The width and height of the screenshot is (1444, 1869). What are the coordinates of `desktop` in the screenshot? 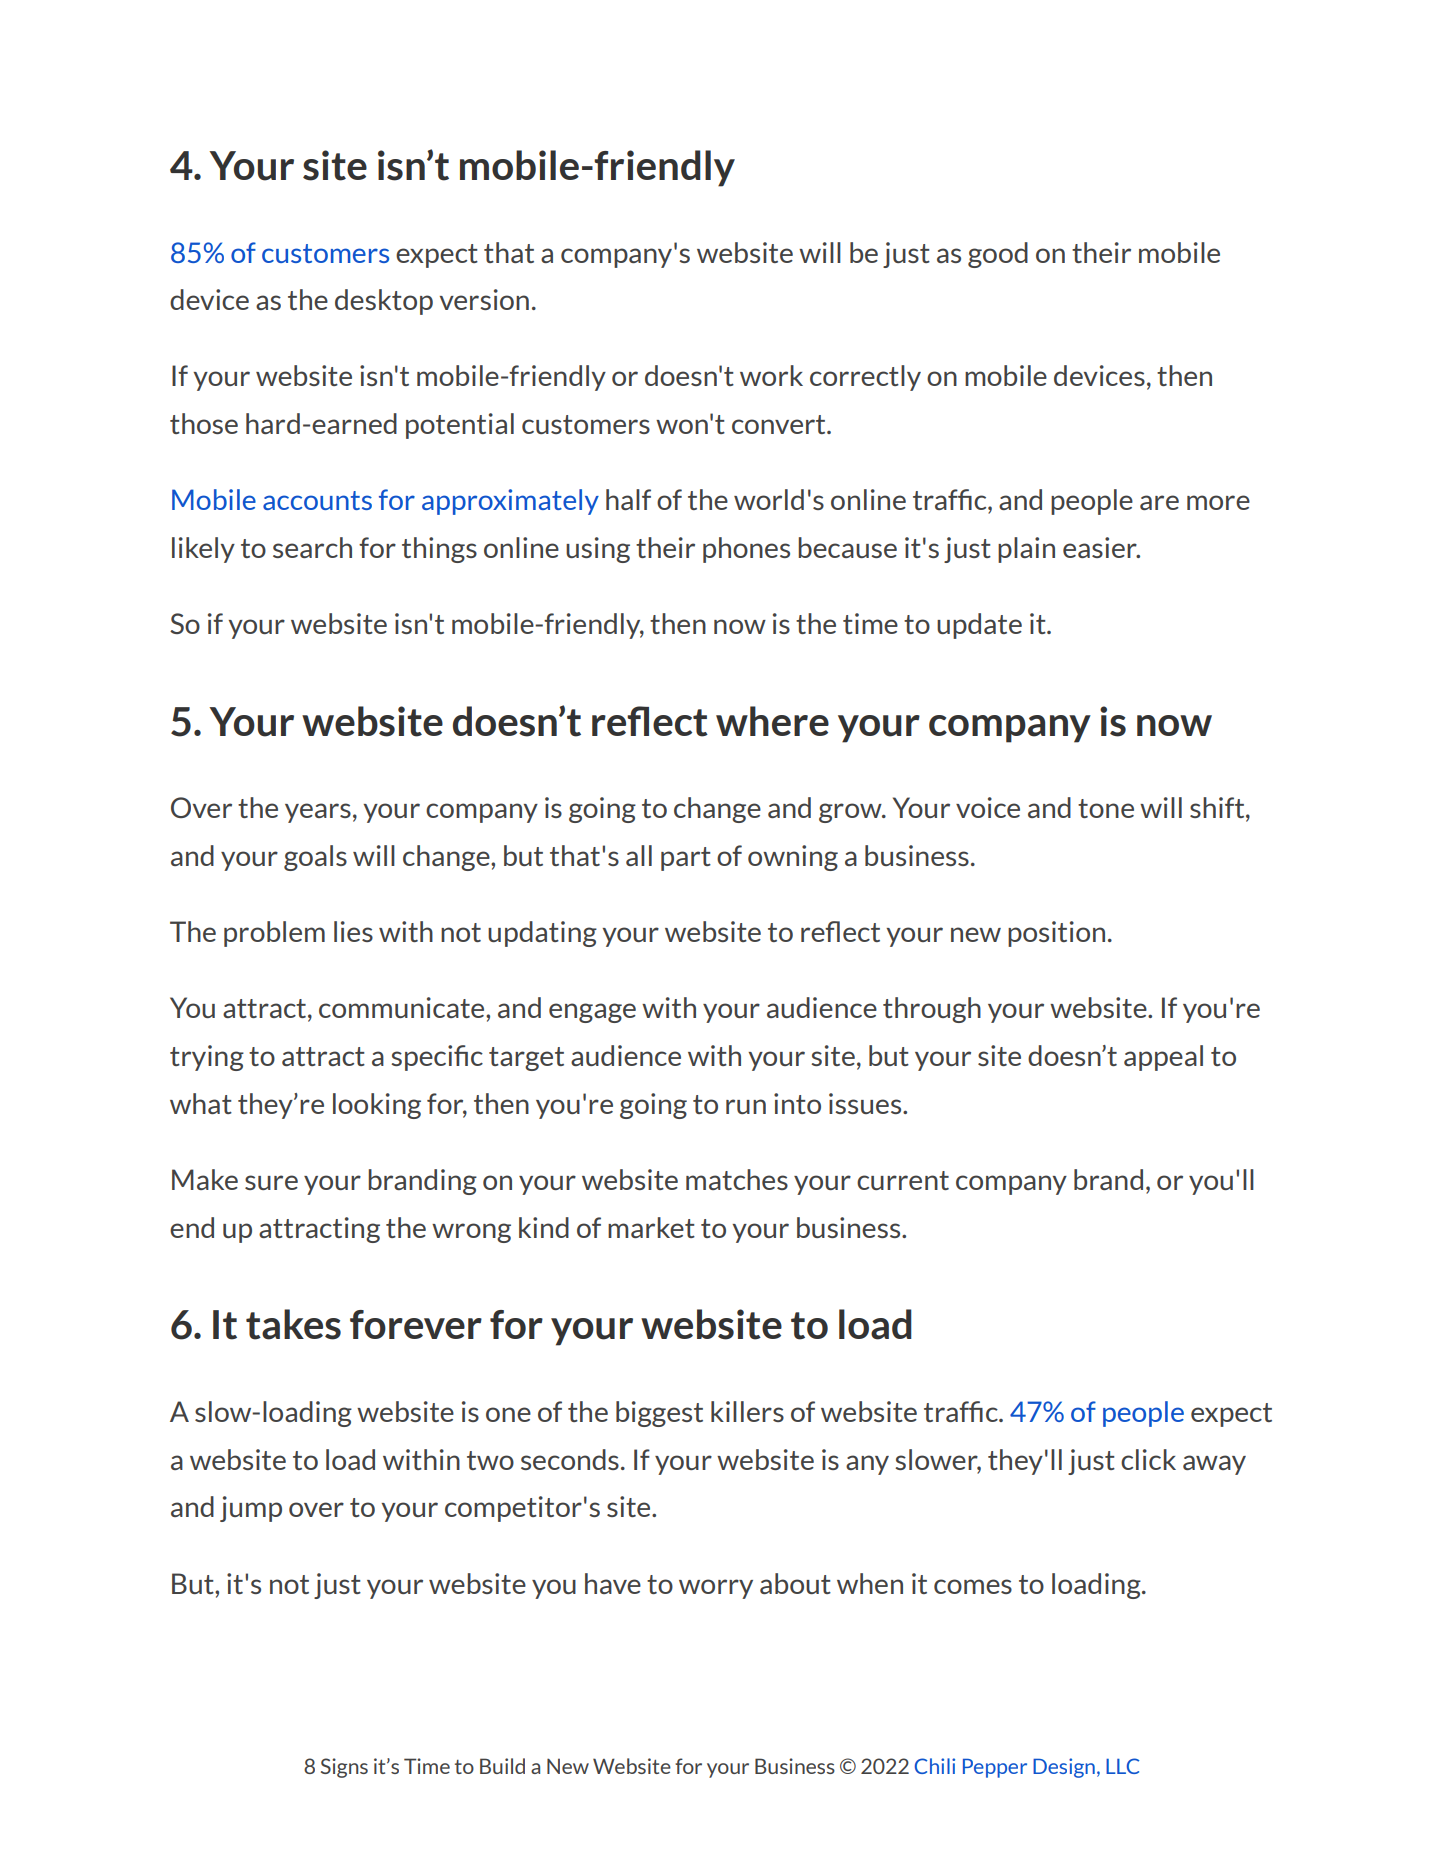 It's located at (384, 302).
